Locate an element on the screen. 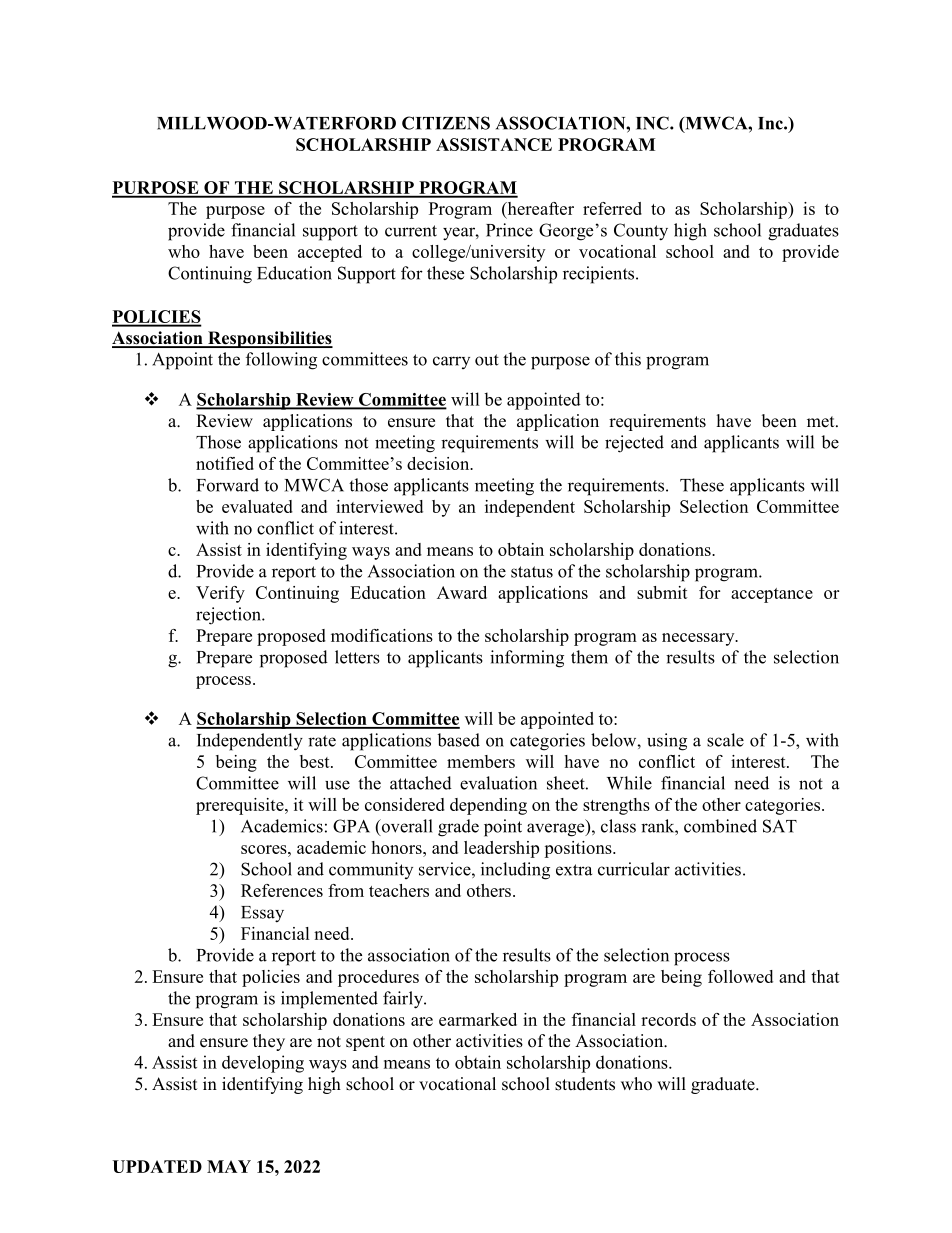 The image size is (952, 1233). Forward is located at coordinates (228, 485).
